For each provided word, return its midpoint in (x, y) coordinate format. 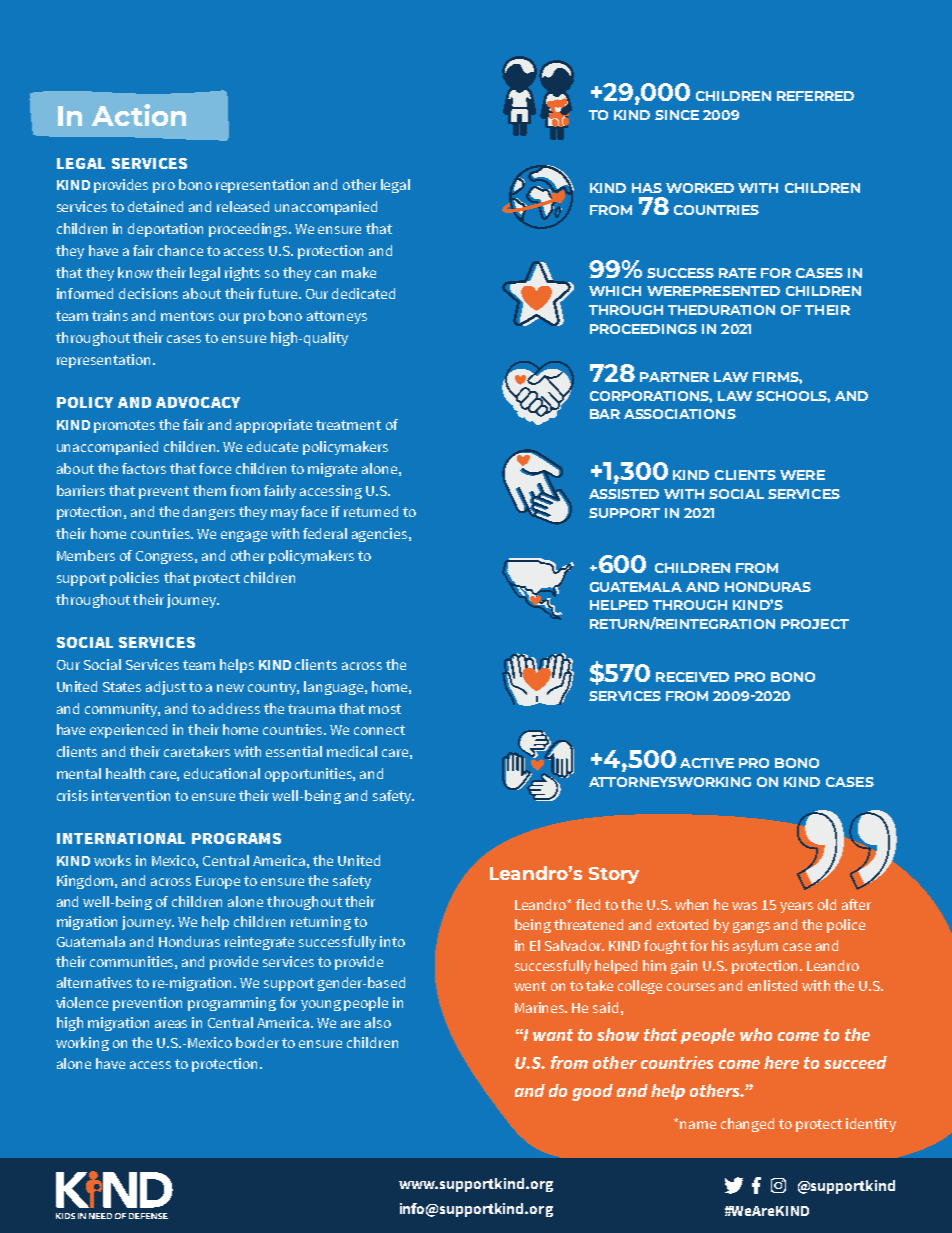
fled (588, 904)
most (385, 709)
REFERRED (815, 96)
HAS (647, 188)
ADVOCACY (198, 402)
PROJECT (815, 624)
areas (171, 1024)
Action (139, 115)
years (796, 907)
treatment (348, 425)
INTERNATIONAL (121, 838)
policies (134, 579)
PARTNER (674, 377)
